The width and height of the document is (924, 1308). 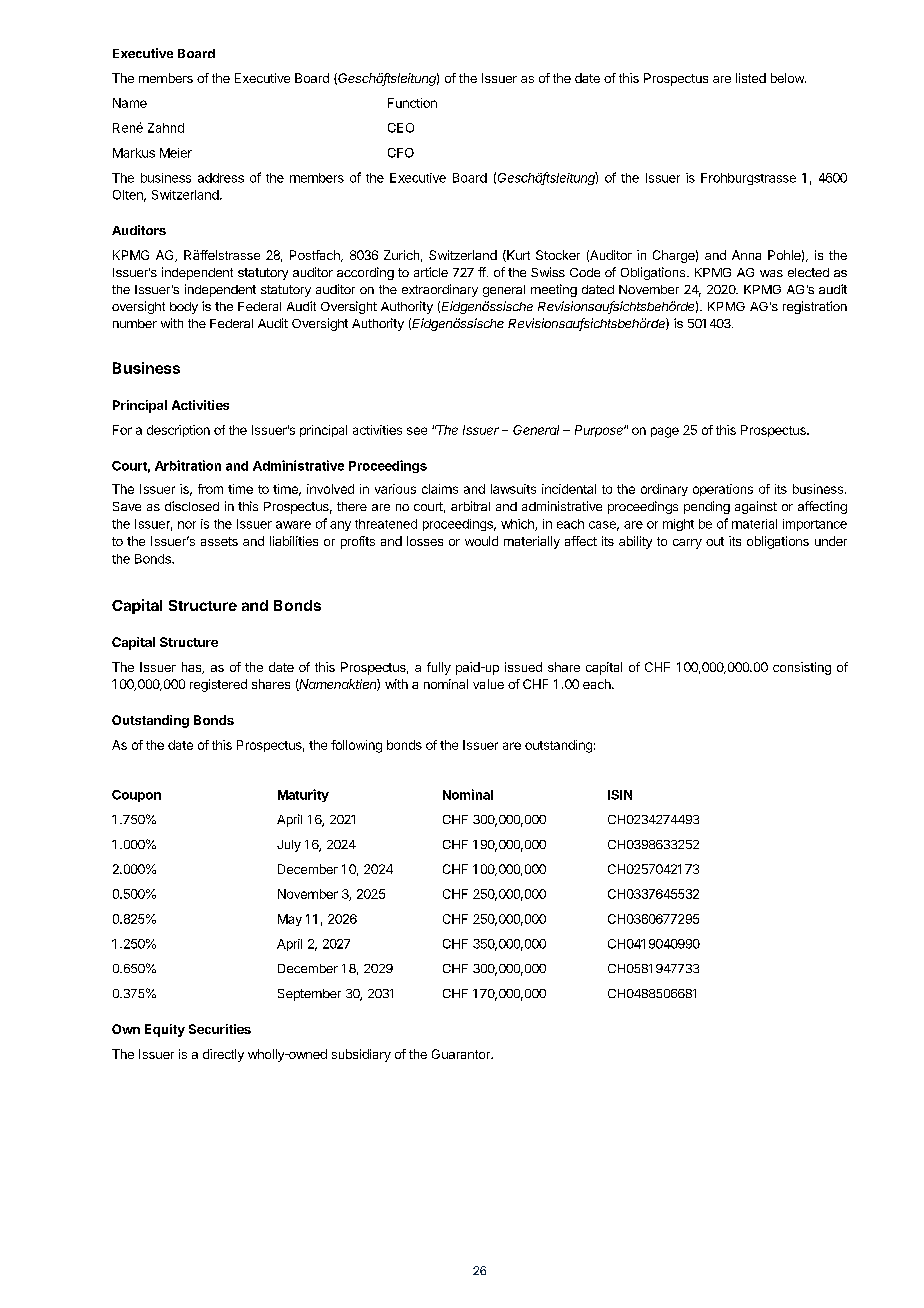 What do you see at coordinates (136, 796) in the document?
I see `Coupon` at bounding box center [136, 796].
